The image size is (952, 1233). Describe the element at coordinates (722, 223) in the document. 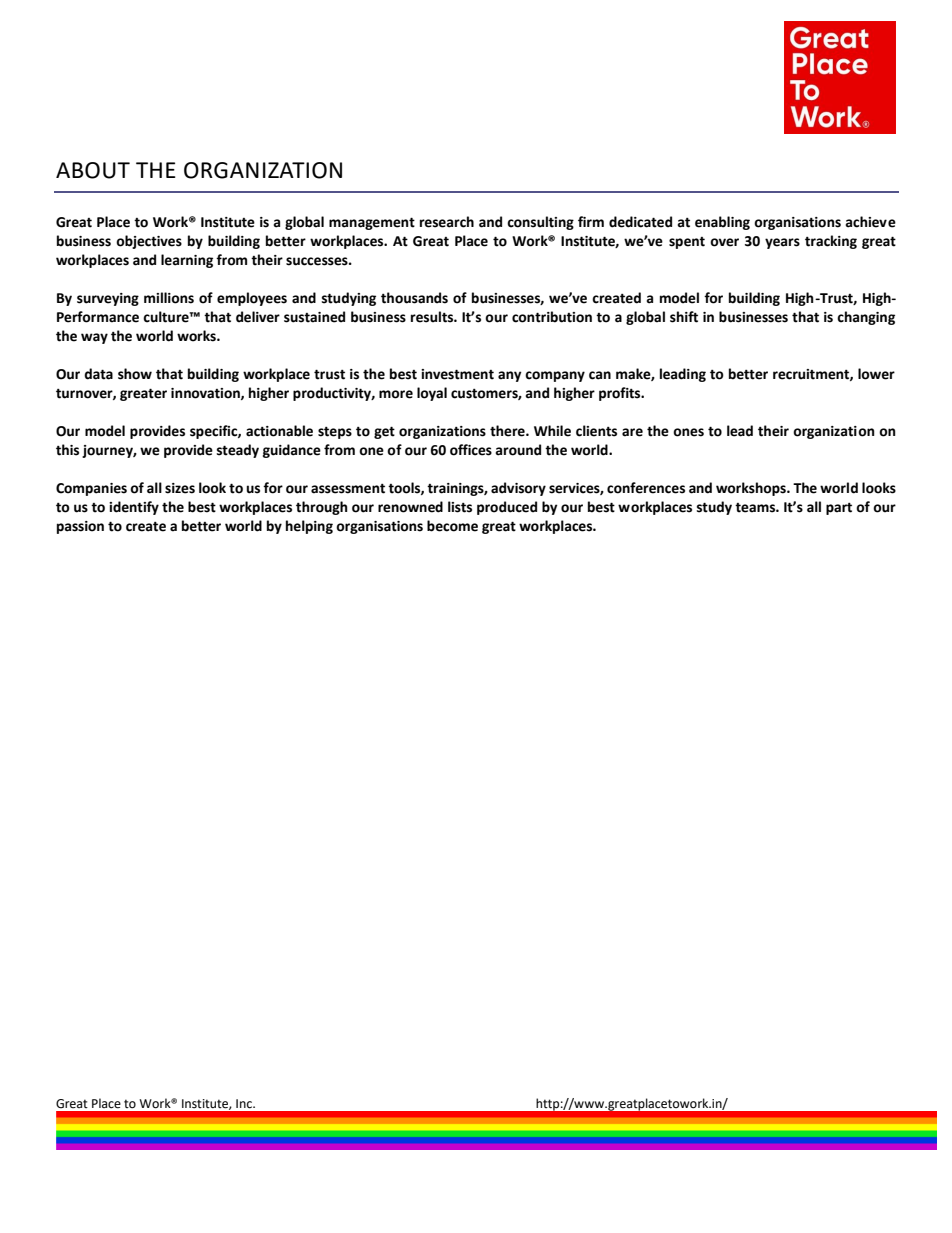

I see `enabling` at that location.
